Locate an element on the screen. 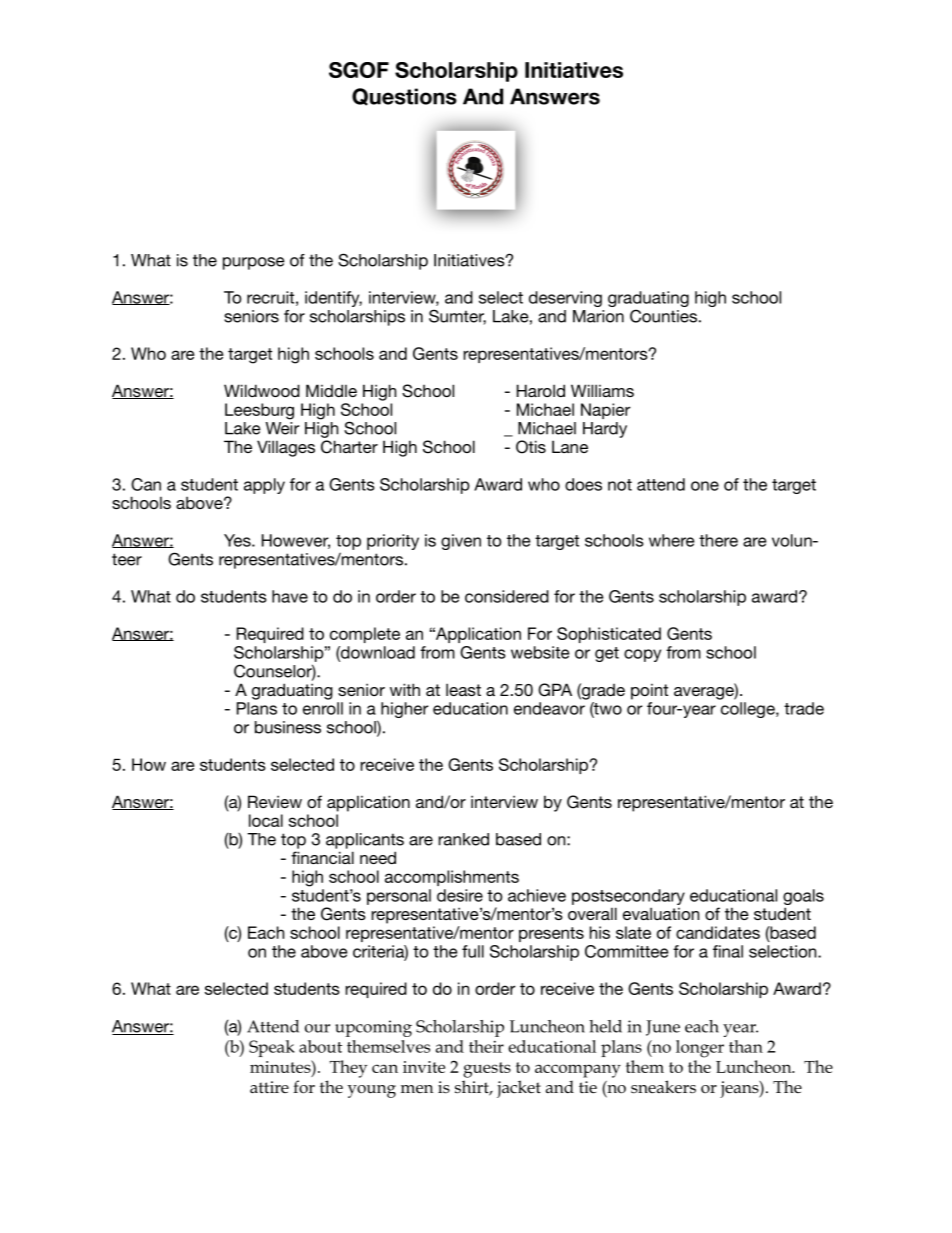  about is located at coordinates (320, 1046).
